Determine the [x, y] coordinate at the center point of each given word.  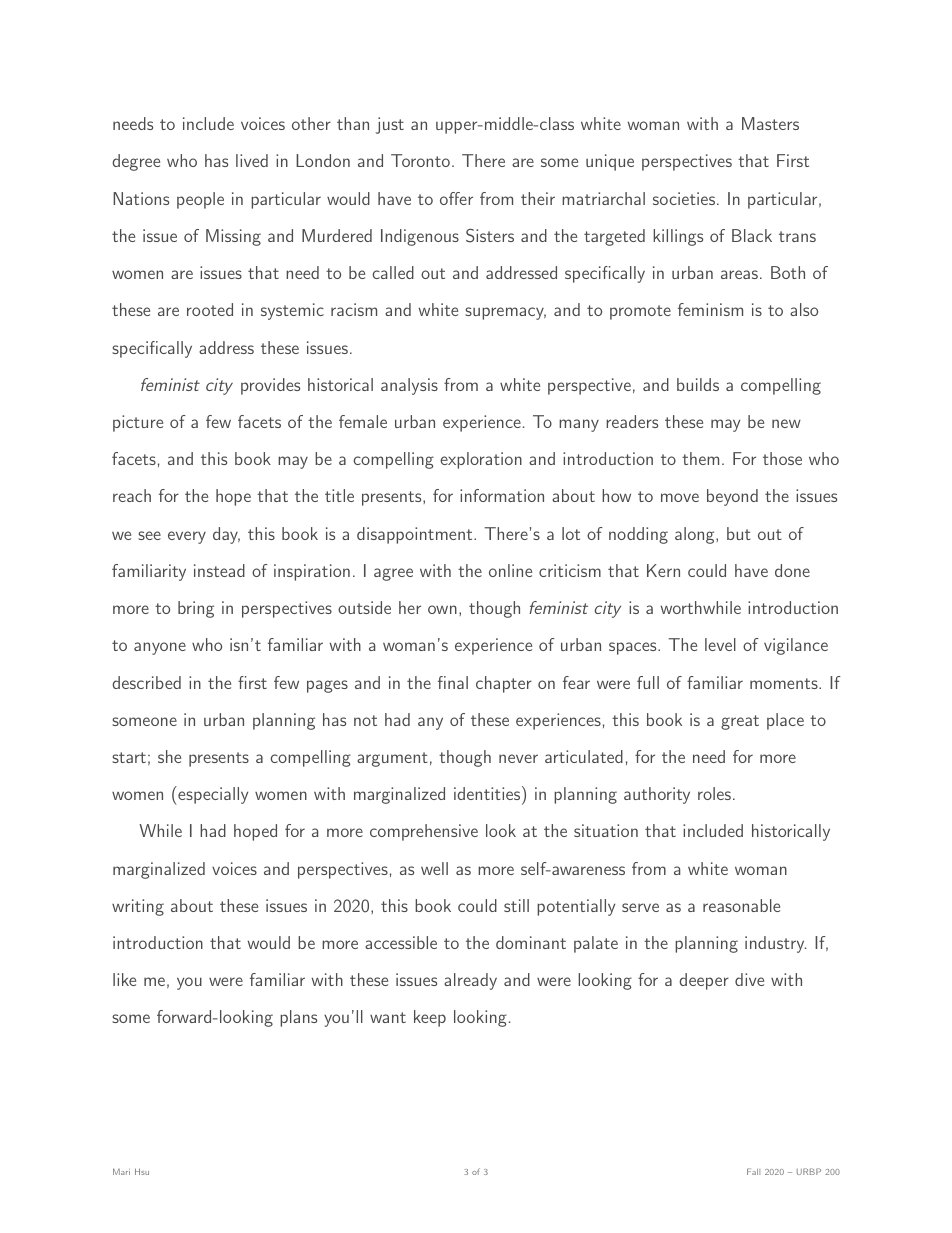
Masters [770, 123]
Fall [753, 1171]
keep [430, 1018]
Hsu [142, 1171]
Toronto [420, 160]
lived [252, 160]
